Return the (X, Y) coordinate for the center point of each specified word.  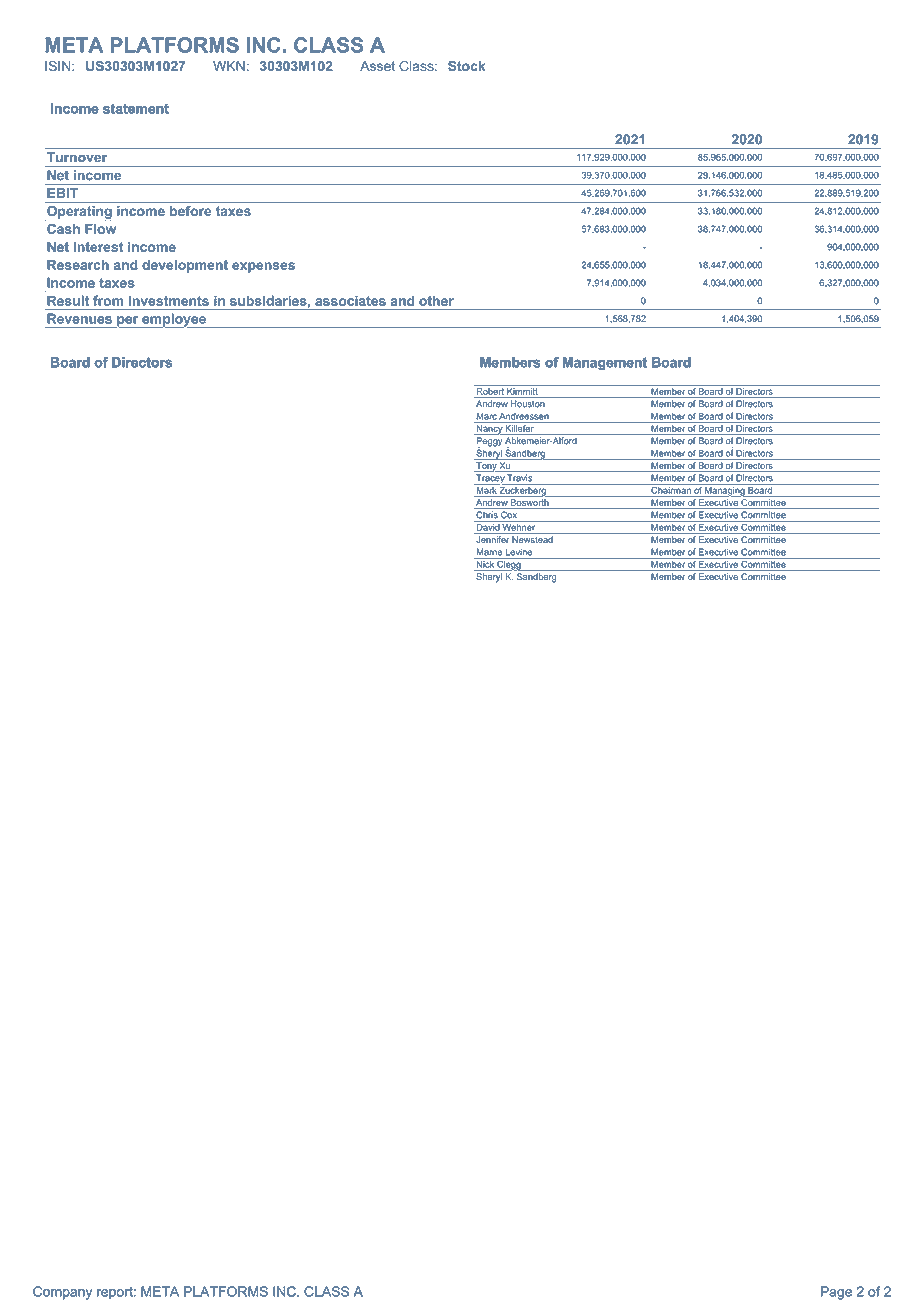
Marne (489, 552)
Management (605, 363)
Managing (725, 490)
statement (136, 109)
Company (62, 1293)
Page (836, 1293)
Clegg (509, 564)
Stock (466, 66)
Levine (519, 552)
